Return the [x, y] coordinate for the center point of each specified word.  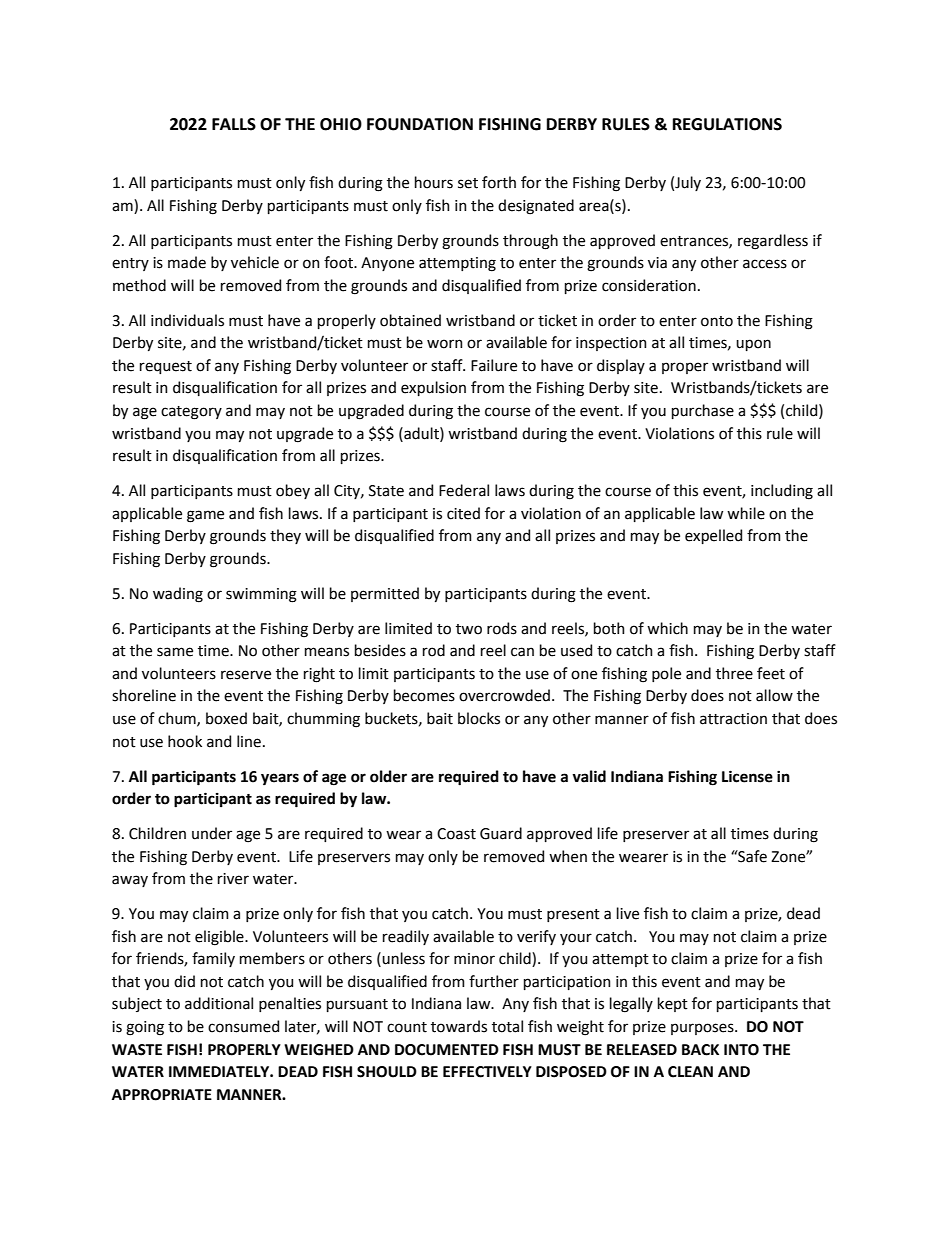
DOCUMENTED [447, 1050]
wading [178, 595]
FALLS [234, 124]
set [468, 183]
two [469, 629]
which [667, 628]
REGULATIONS [727, 124]
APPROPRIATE [162, 1095]
